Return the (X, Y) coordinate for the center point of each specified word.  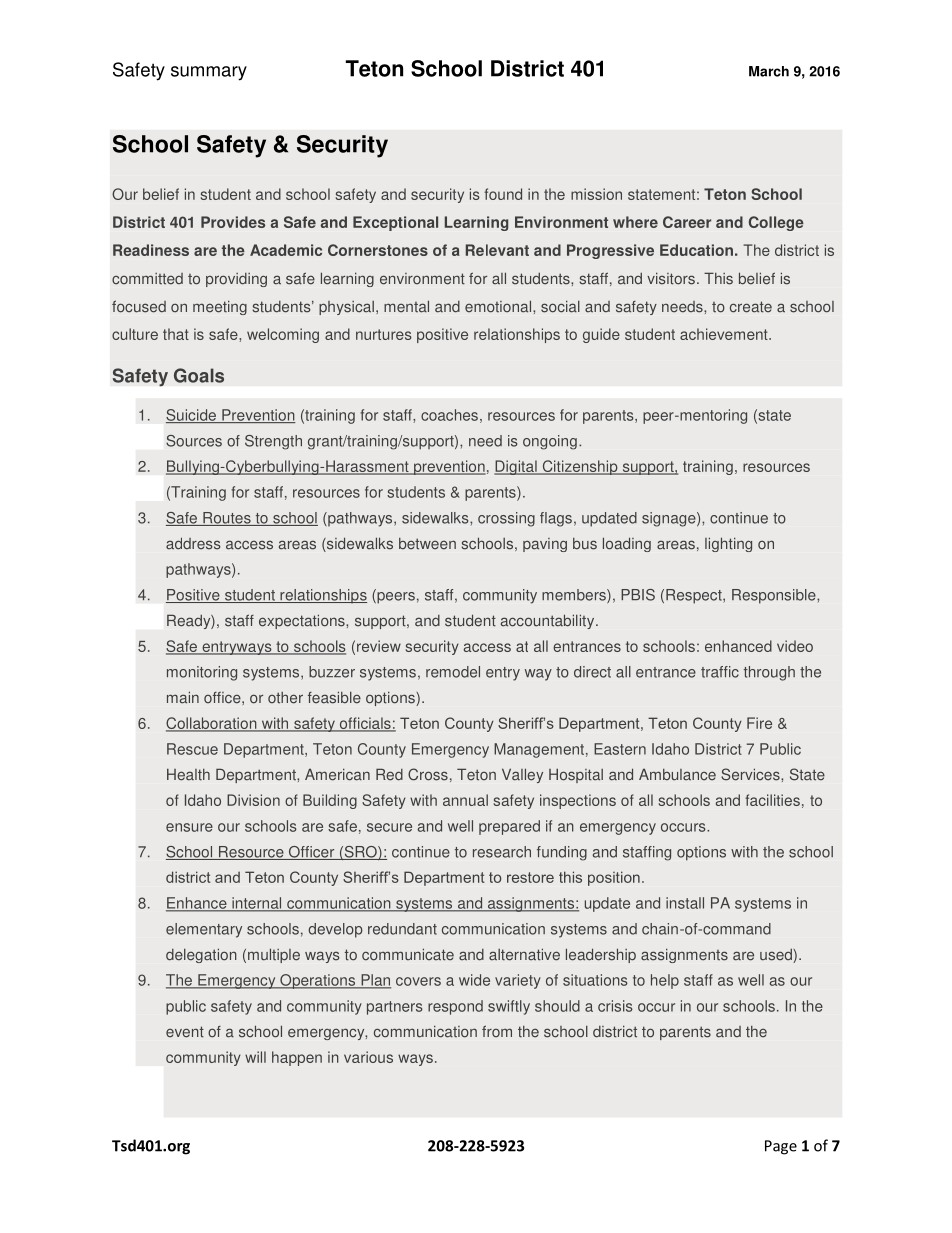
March (769, 71)
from (497, 1031)
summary (209, 73)
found (503, 194)
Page (781, 1147)
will (255, 1057)
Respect (695, 596)
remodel (453, 672)
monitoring (202, 673)
